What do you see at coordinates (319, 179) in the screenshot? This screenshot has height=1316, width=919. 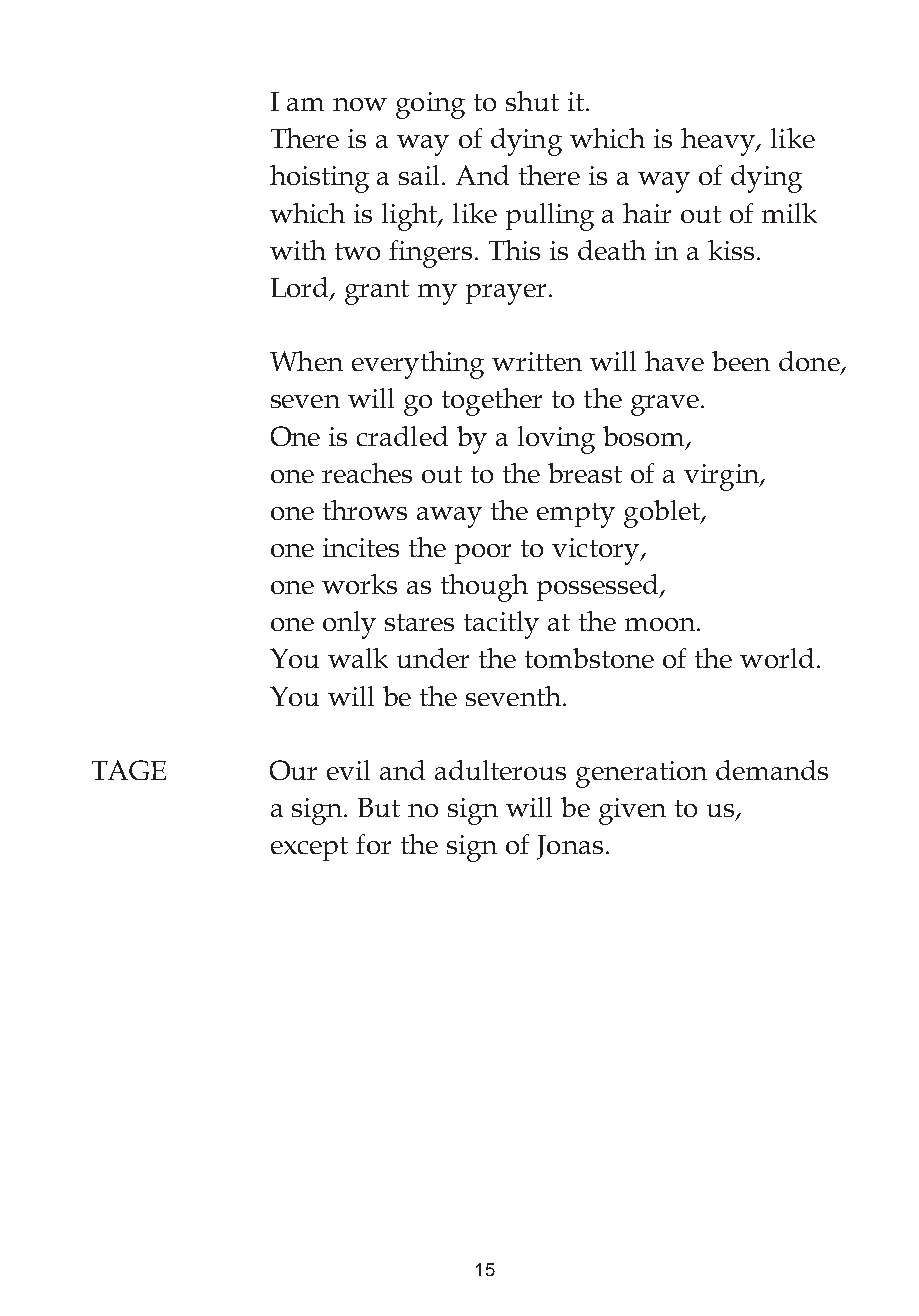 I see `hoisting` at bounding box center [319, 179].
